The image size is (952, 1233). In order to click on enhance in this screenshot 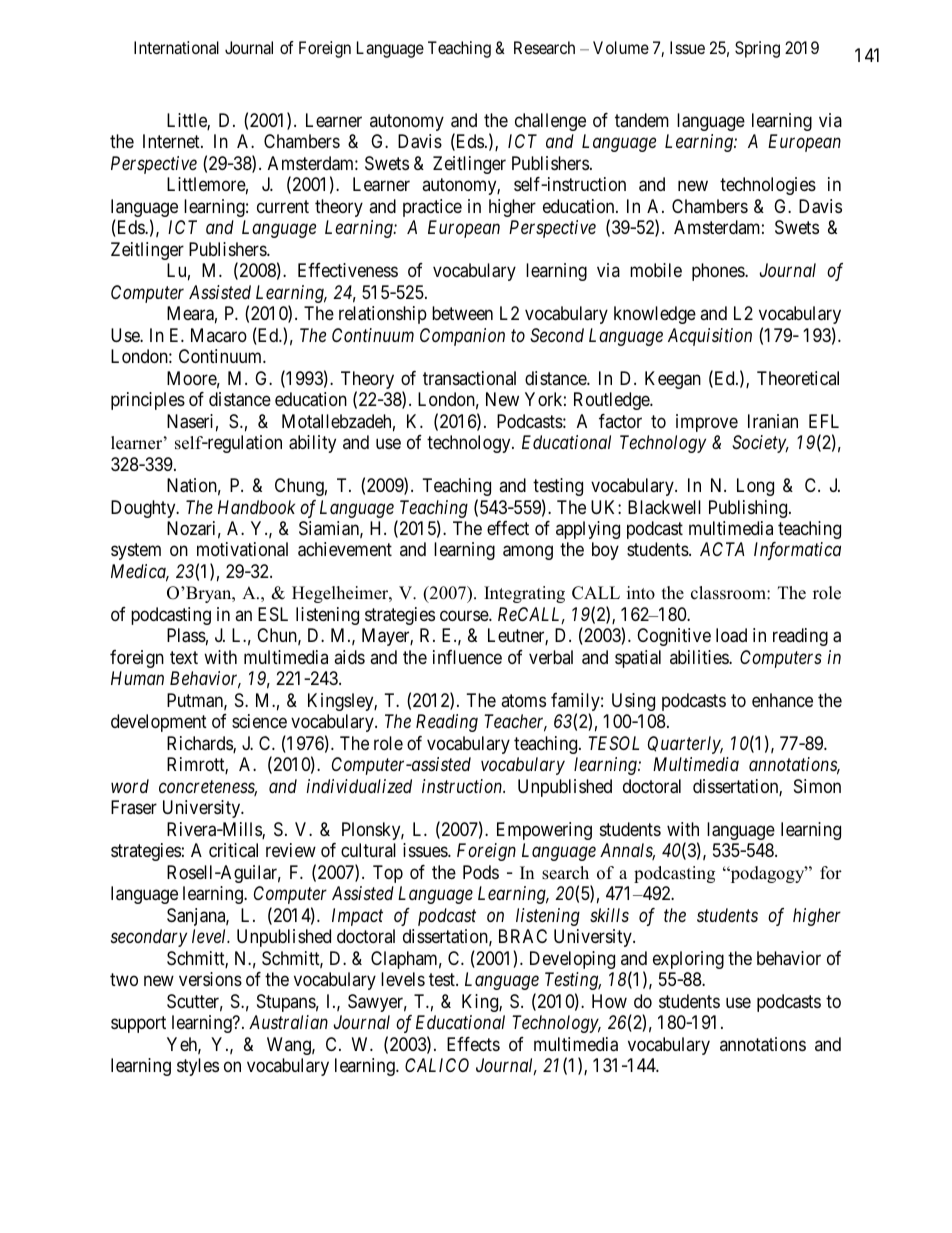, I will do `click(782, 700)`.
